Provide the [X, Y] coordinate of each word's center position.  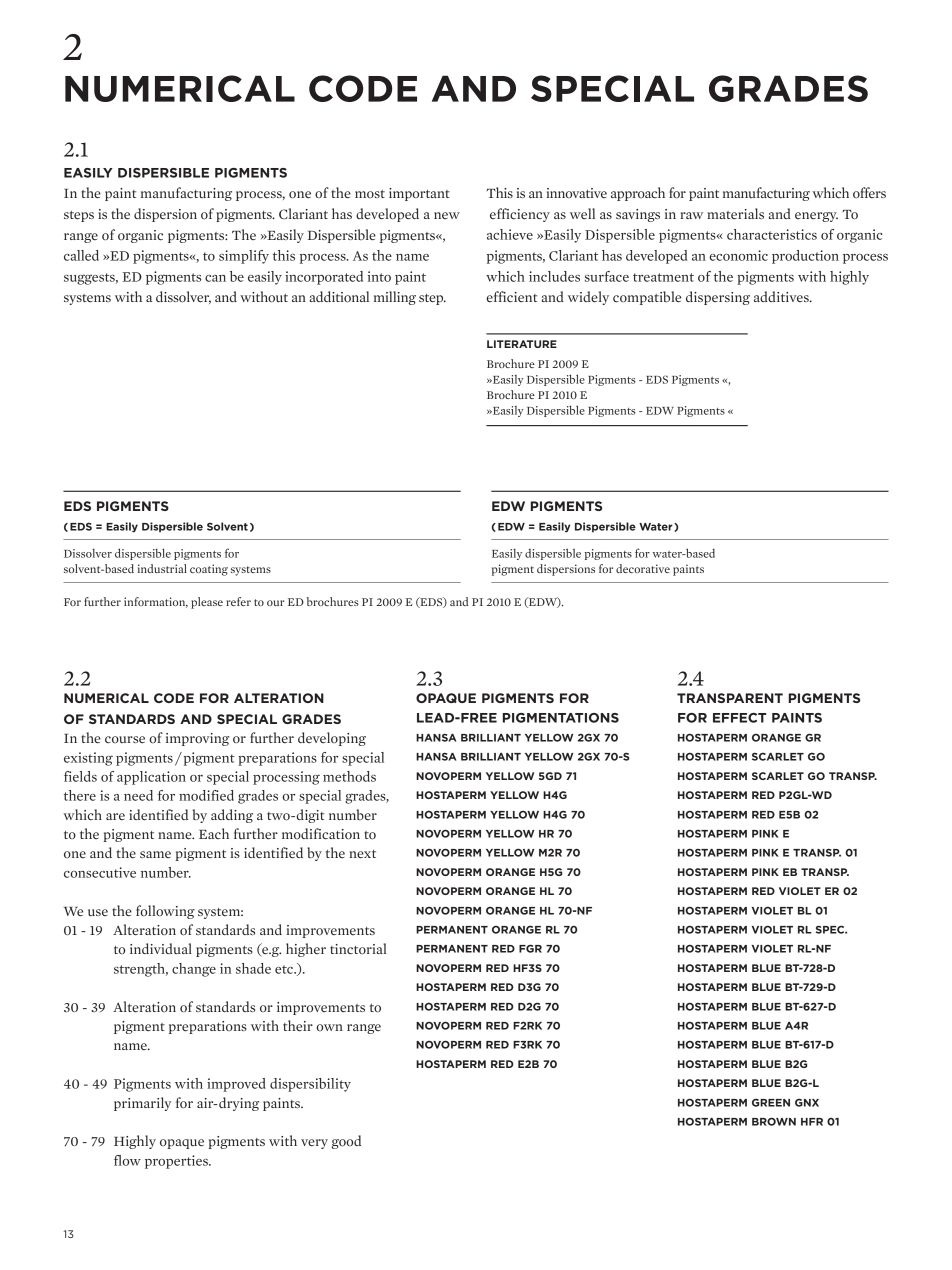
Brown [774, 1121]
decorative [643, 568]
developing [332, 739]
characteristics [772, 234]
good [346, 1142]
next [362, 854]
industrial [162, 568]
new [447, 215]
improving [197, 739]
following [165, 912]
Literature [522, 344]
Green [771, 1102]
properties [177, 1162]
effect [739, 718]
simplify [244, 257]
